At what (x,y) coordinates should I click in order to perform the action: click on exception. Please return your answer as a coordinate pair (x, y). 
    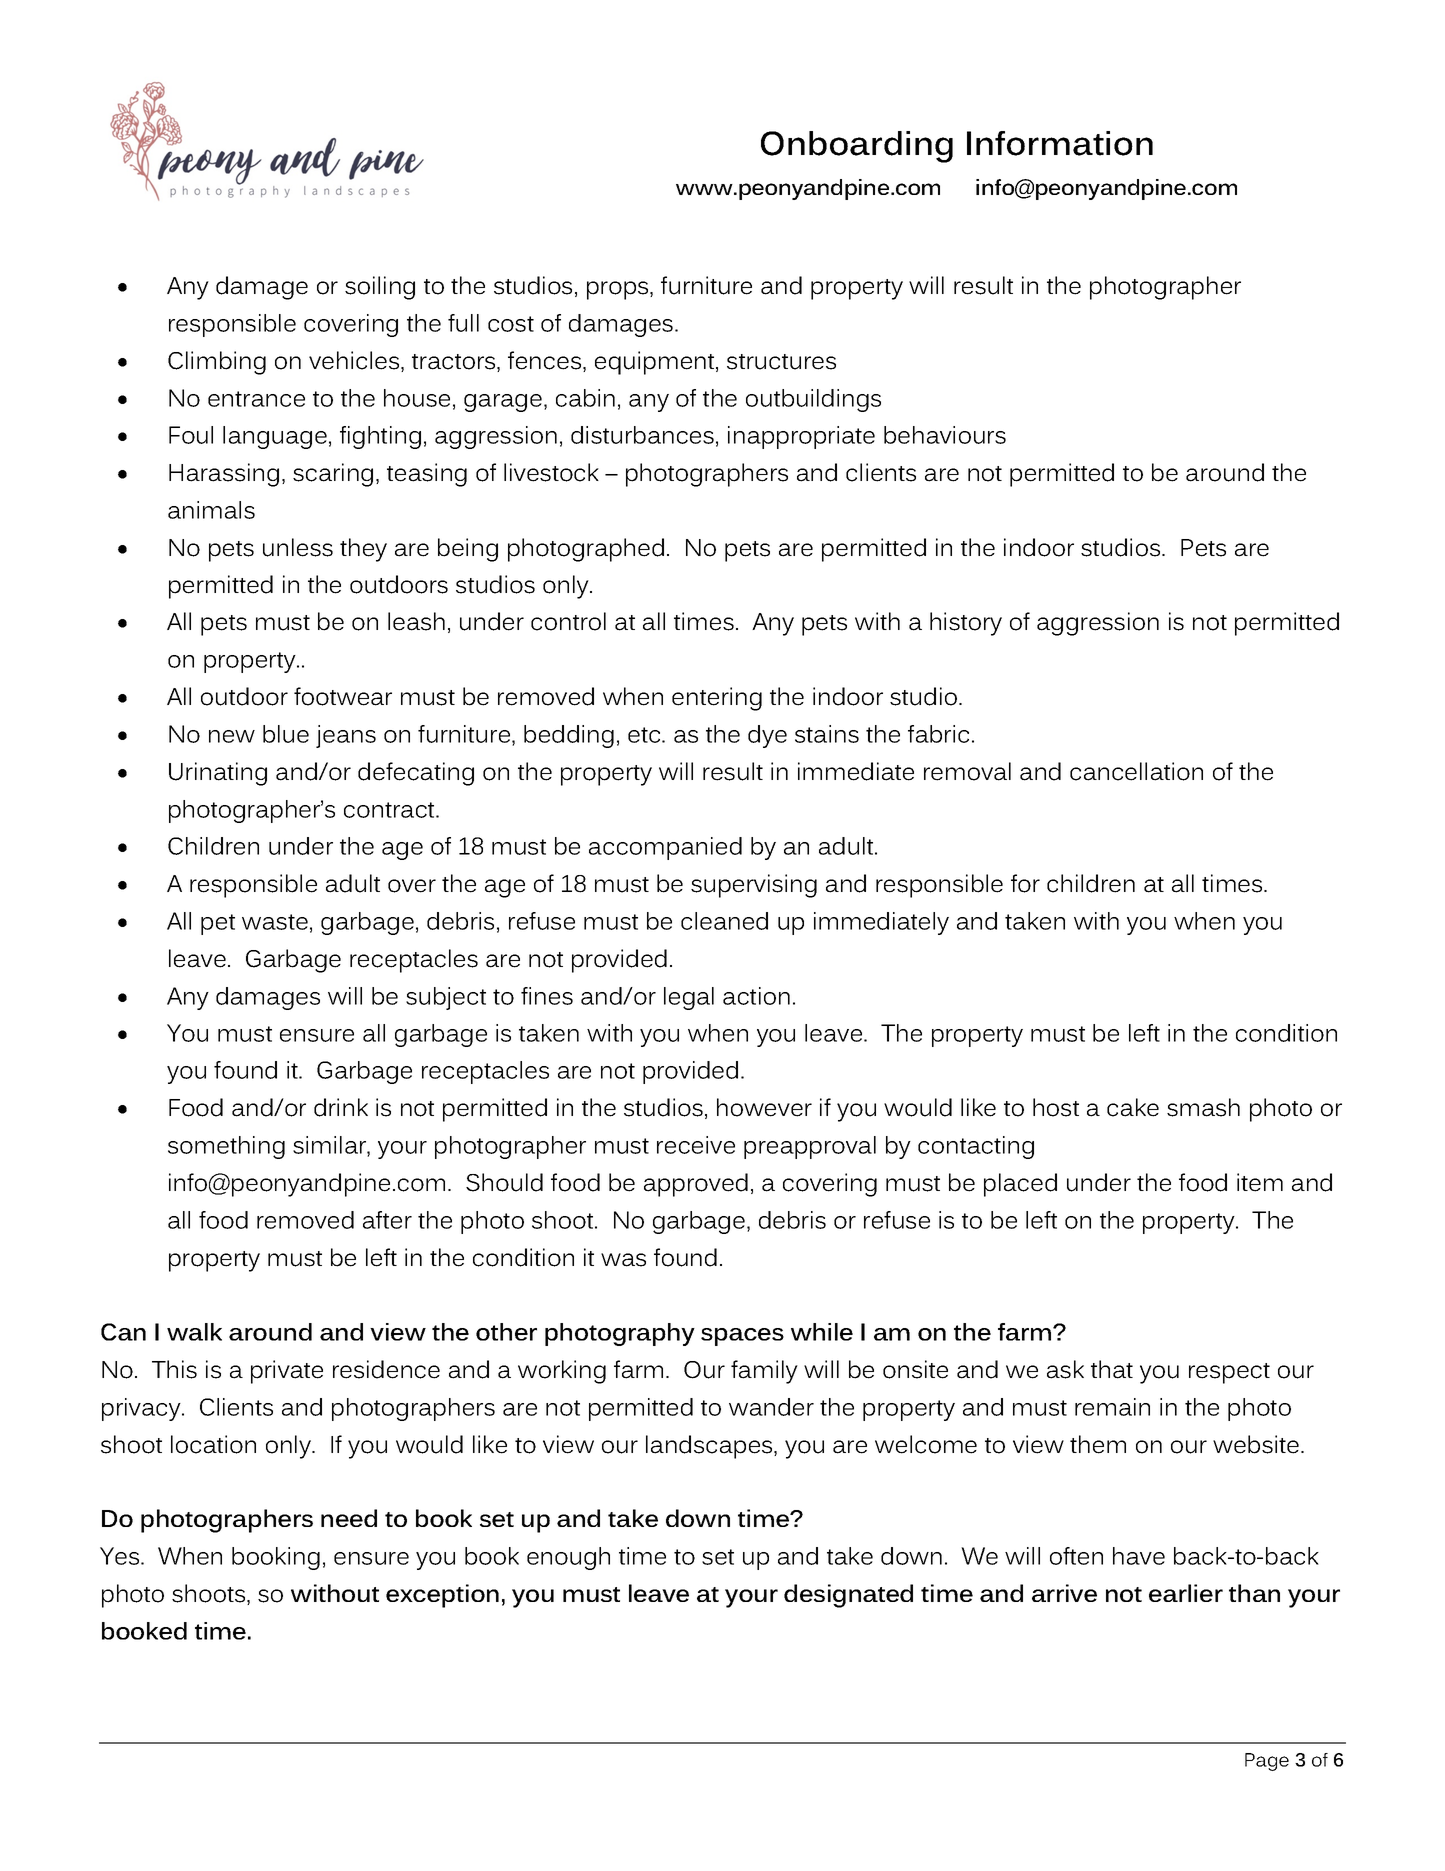
    Looking at the image, I should click on (442, 1596).
